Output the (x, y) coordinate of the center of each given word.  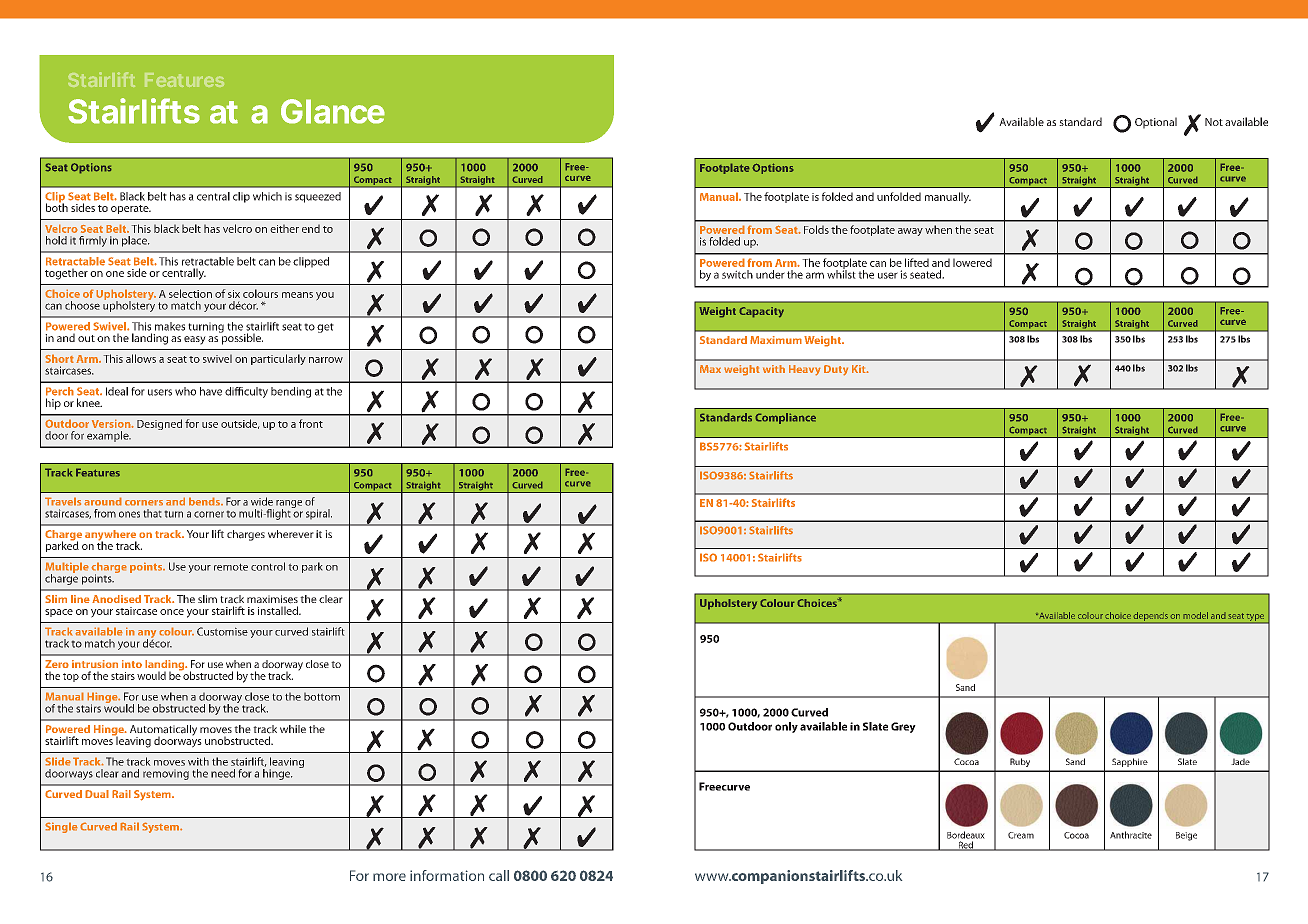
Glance (333, 111)
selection (190, 293)
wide (262, 501)
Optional (1156, 123)
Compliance (785, 418)
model (1195, 615)
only (786, 727)
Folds (816, 229)
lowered (972, 262)
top (71, 677)
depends (1151, 617)
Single (61, 827)
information (447, 875)
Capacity (761, 312)
